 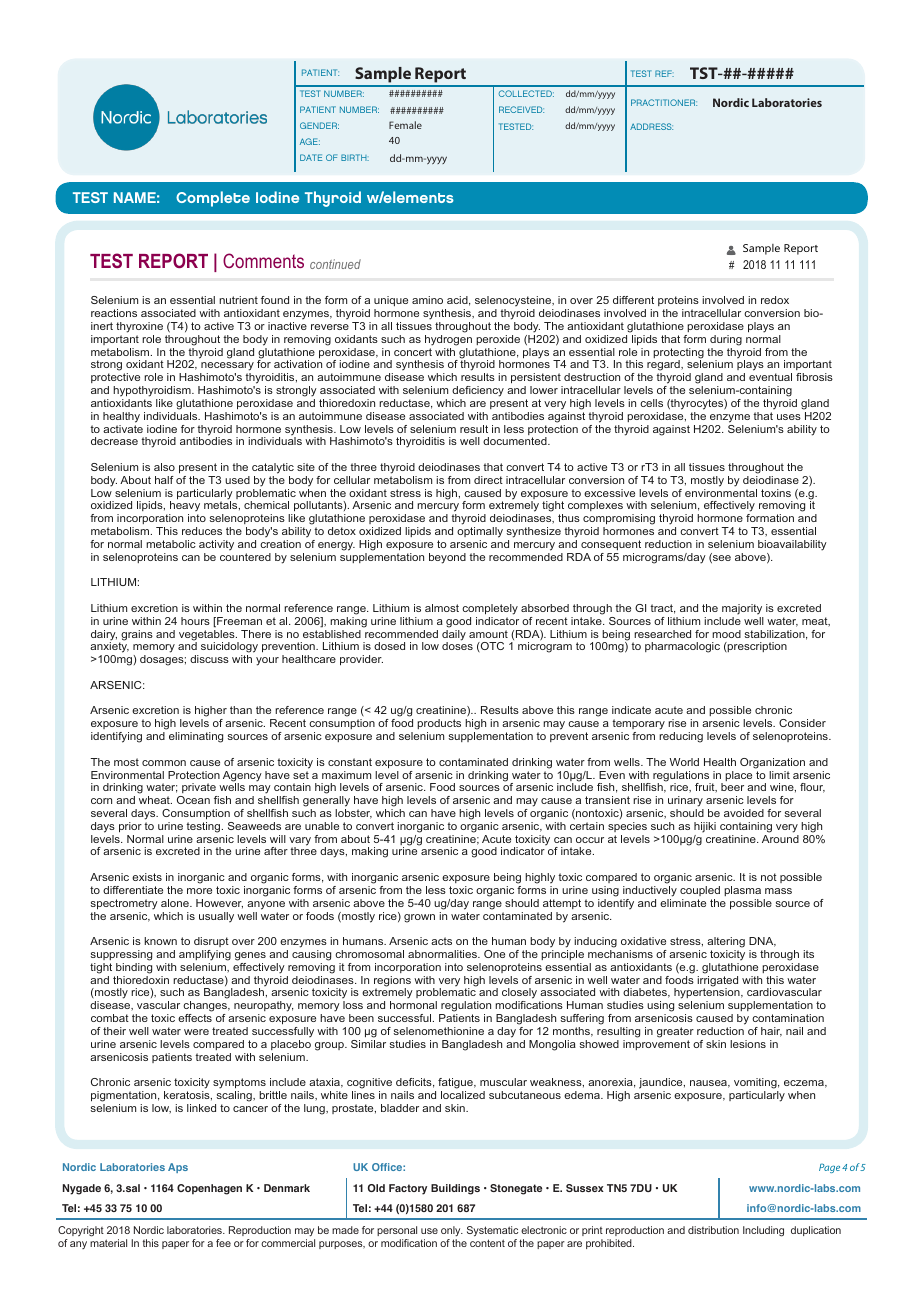 What do you see at coordinates (209, 1189) in the image?
I see `Copenhagen` at bounding box center [209, 1189].
